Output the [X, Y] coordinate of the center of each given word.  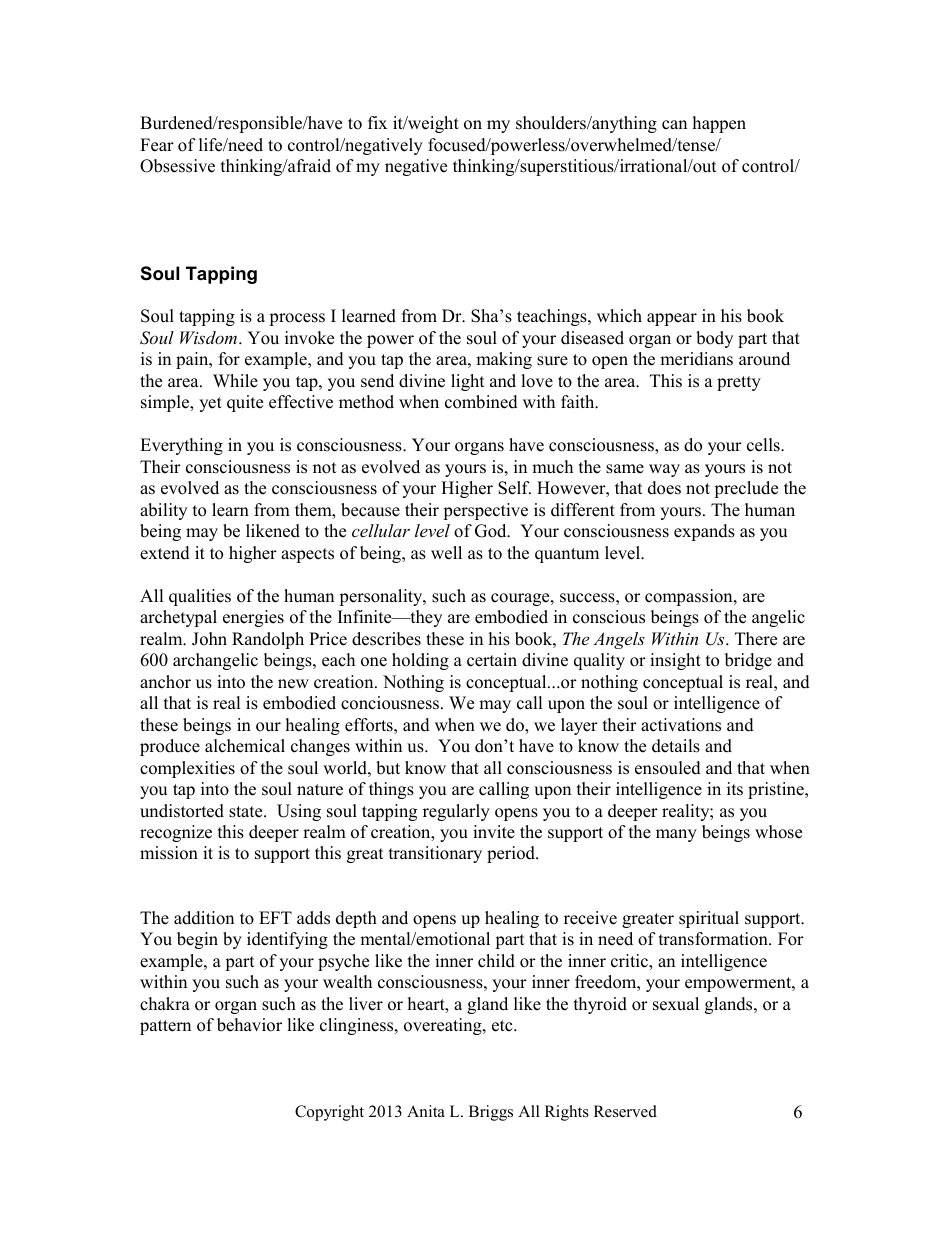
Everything [181, 446]
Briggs [491, 1113]
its [735, 789]
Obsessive [177, 166]
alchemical [245, 746]
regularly [456, 812]
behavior [249, 1025]
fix [377, 122]
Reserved [625, 1111]
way [664, 470]
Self [514, 488]
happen [719, 124]
